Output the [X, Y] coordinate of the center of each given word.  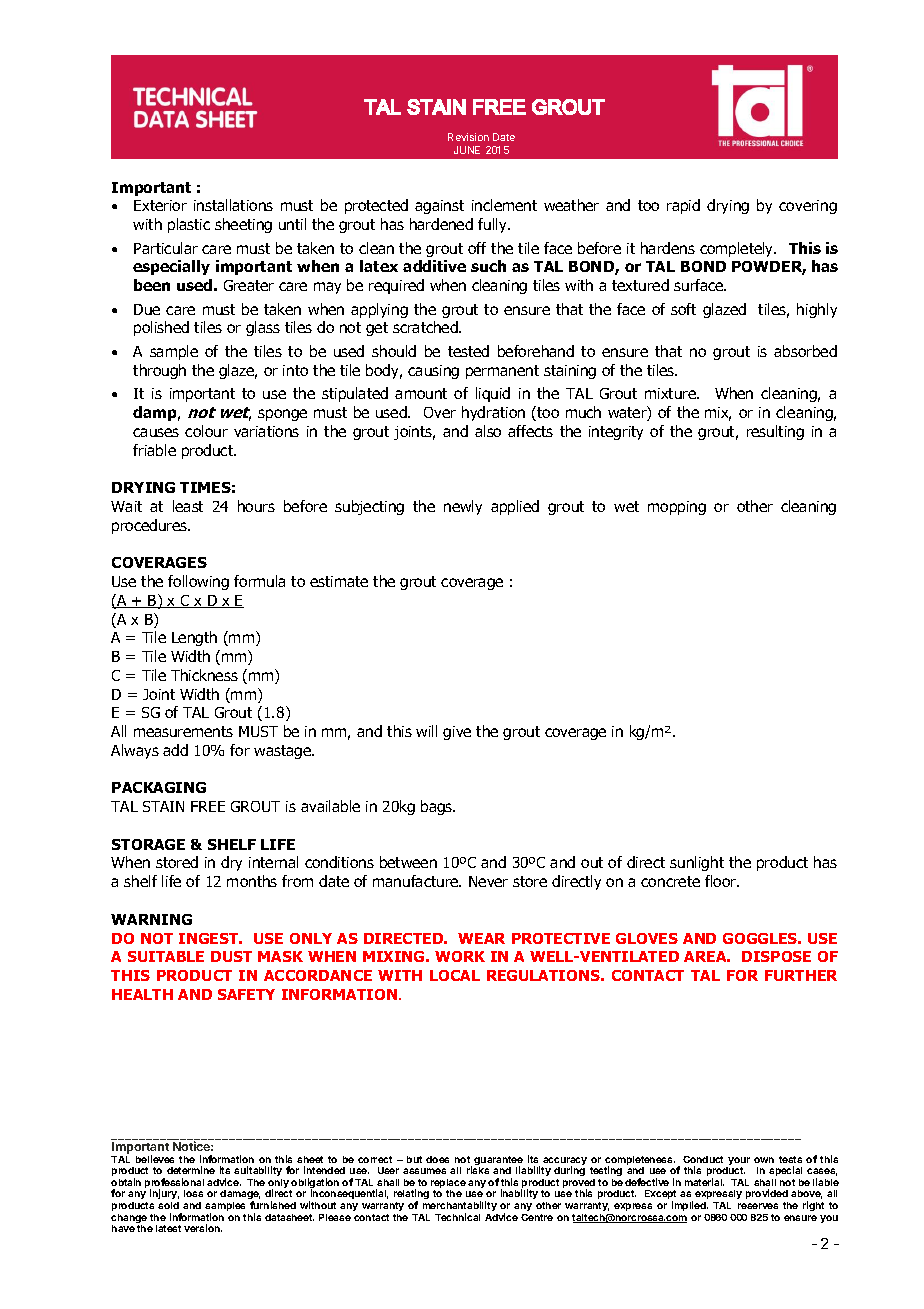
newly [463, 507]
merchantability [460, 1207]
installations [233, 205]
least [188, 506]
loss [193, 1193]
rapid [683, 206]
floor [721, 881]
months [252, 881]
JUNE [467, 150]
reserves [758, 1206]
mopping [677, 508]
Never [488, 881]
